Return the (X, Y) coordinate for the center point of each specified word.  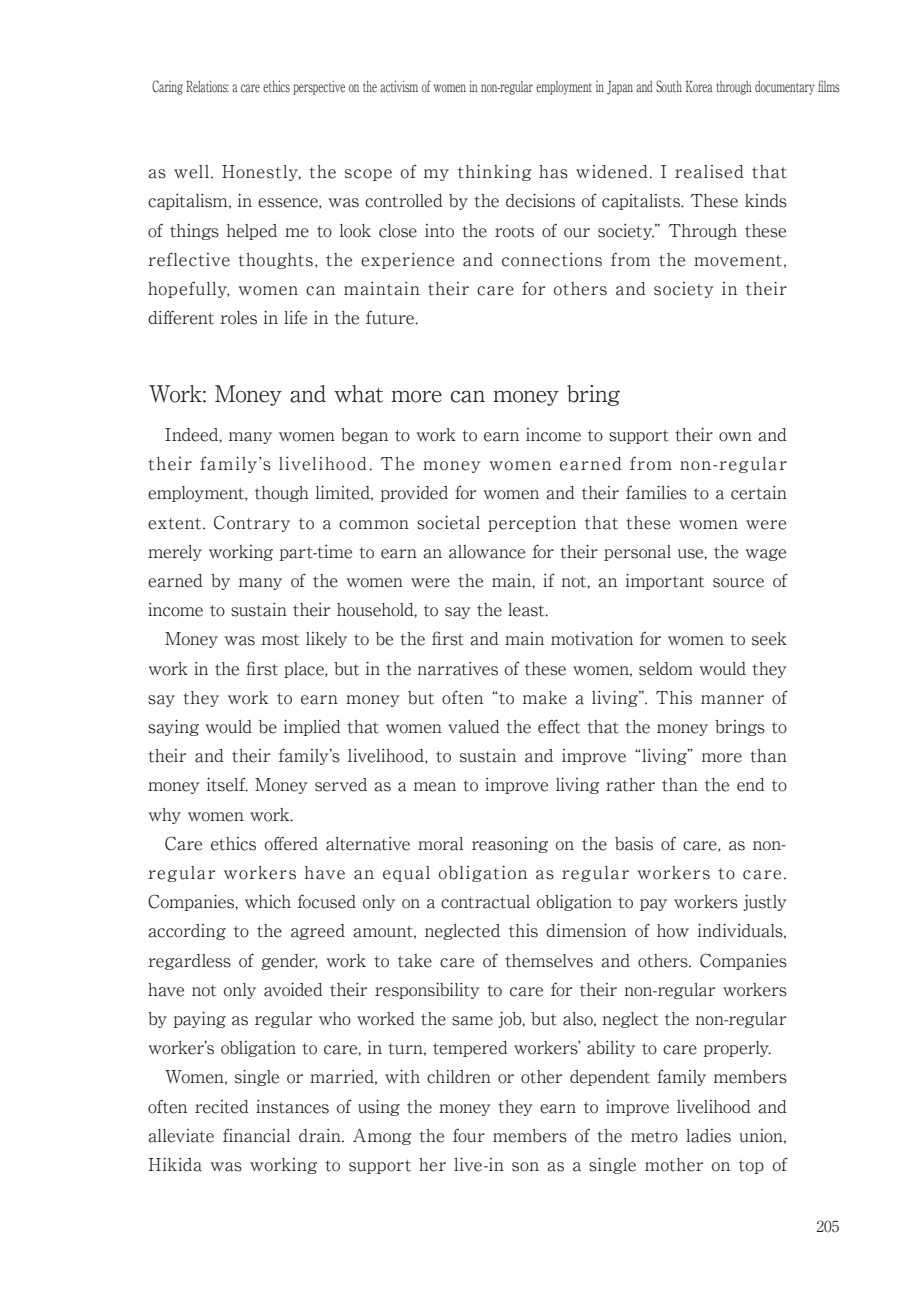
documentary (784, 88)
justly (765, 903)
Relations (207, 87)
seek (769, 639)
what (358, 394)
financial (256, 1136)
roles (238, 318)
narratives (457, 669)
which (268, 902)
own (735, 437)
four (469, 1136)
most (280, 640)
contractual (485, 902)
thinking (494, 172)
